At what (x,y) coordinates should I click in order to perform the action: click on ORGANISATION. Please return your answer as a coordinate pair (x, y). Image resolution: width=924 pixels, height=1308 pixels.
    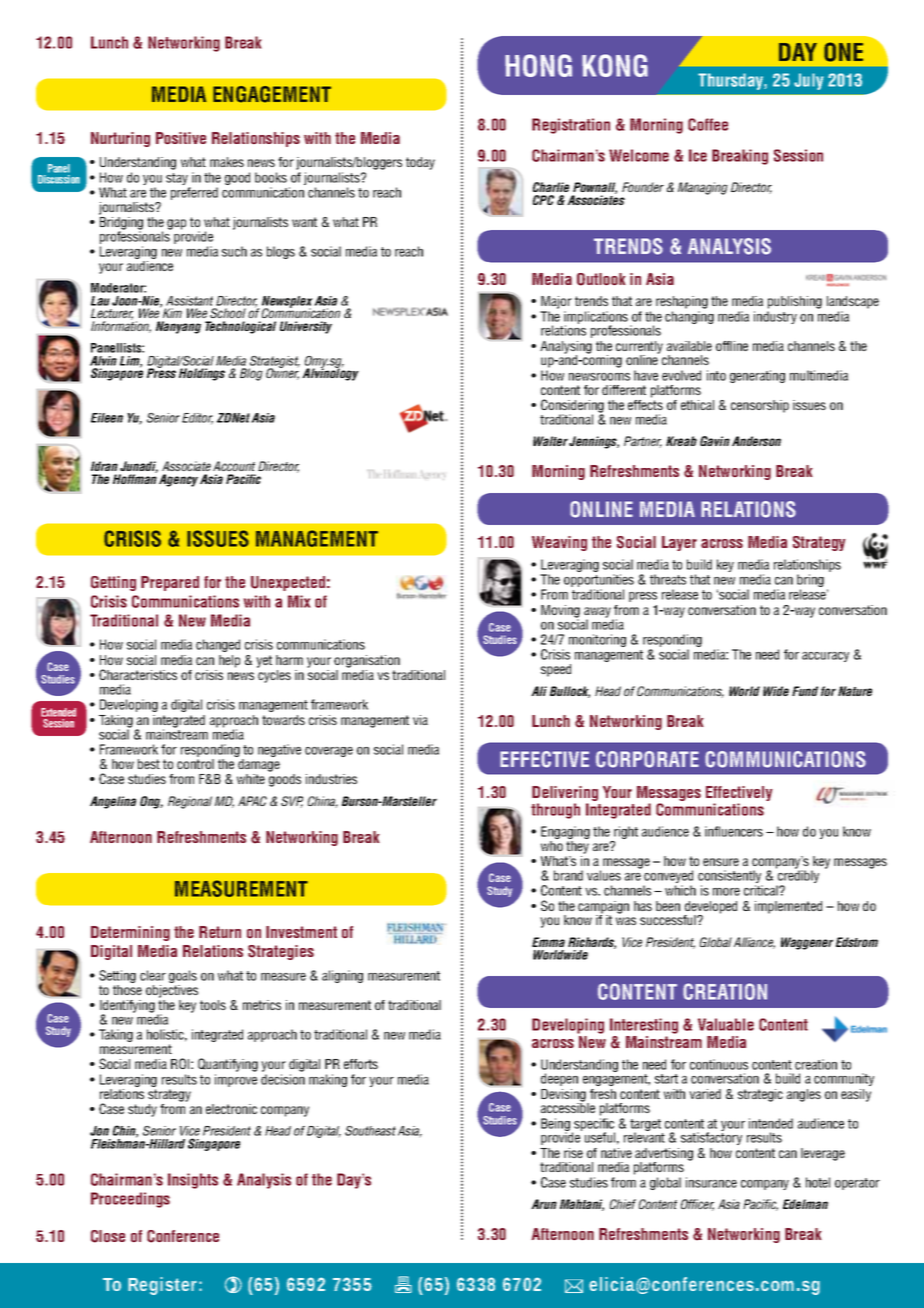
    Looking at the image, I should click on (367, 661).
